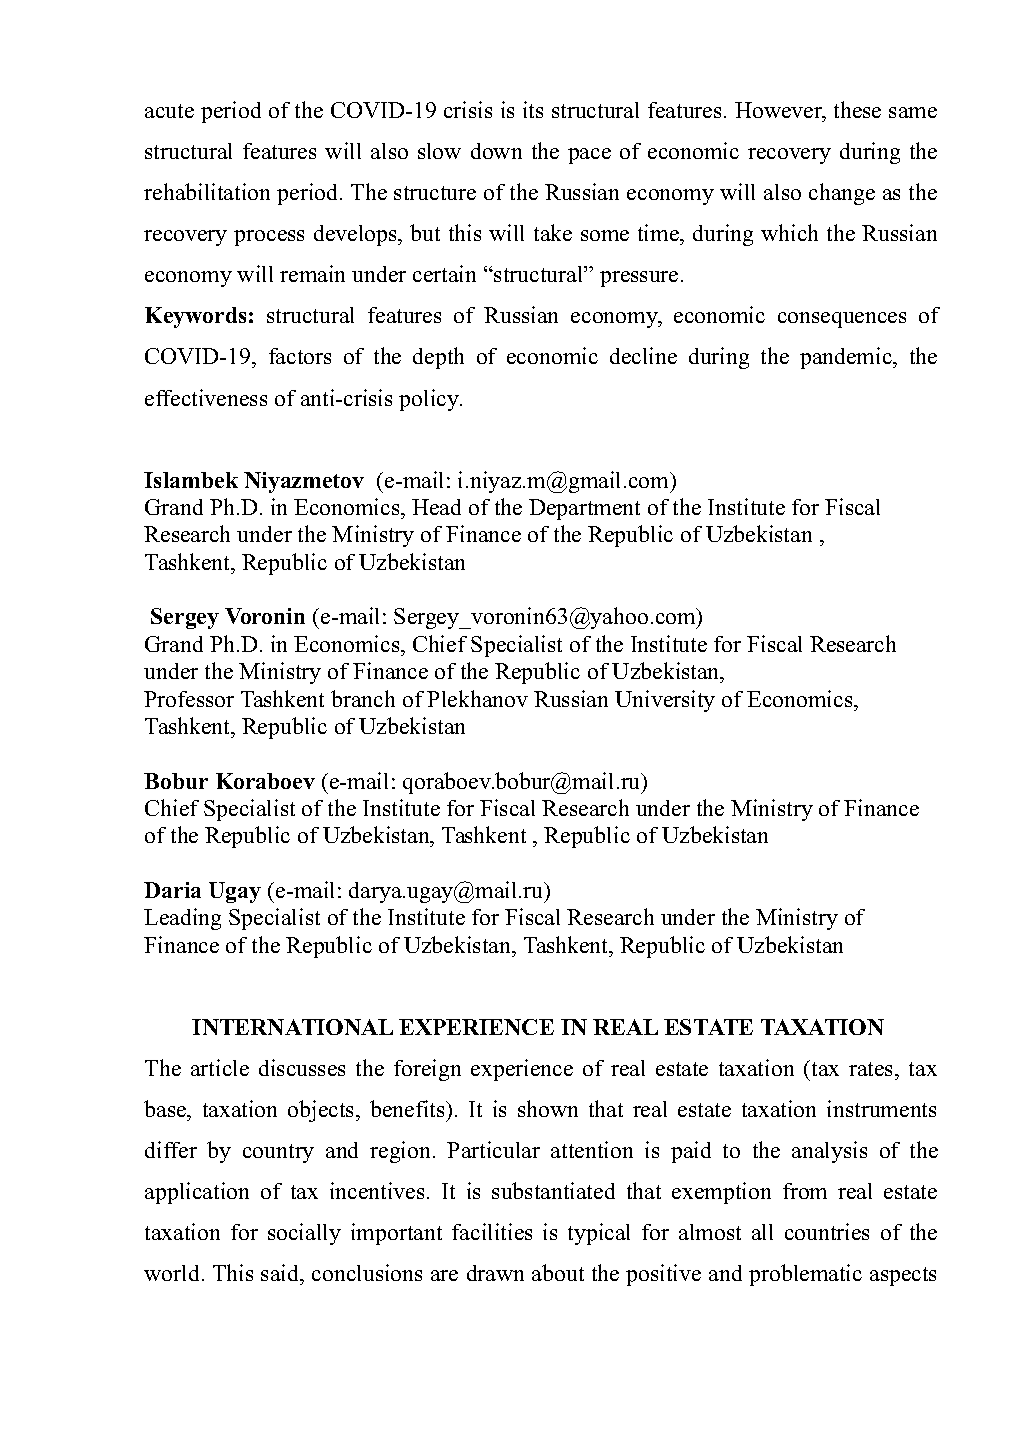 This image has width=1011, height=1431. Describe the element at coordinates (189, 699) in the image. I see `Professor` at that location.
